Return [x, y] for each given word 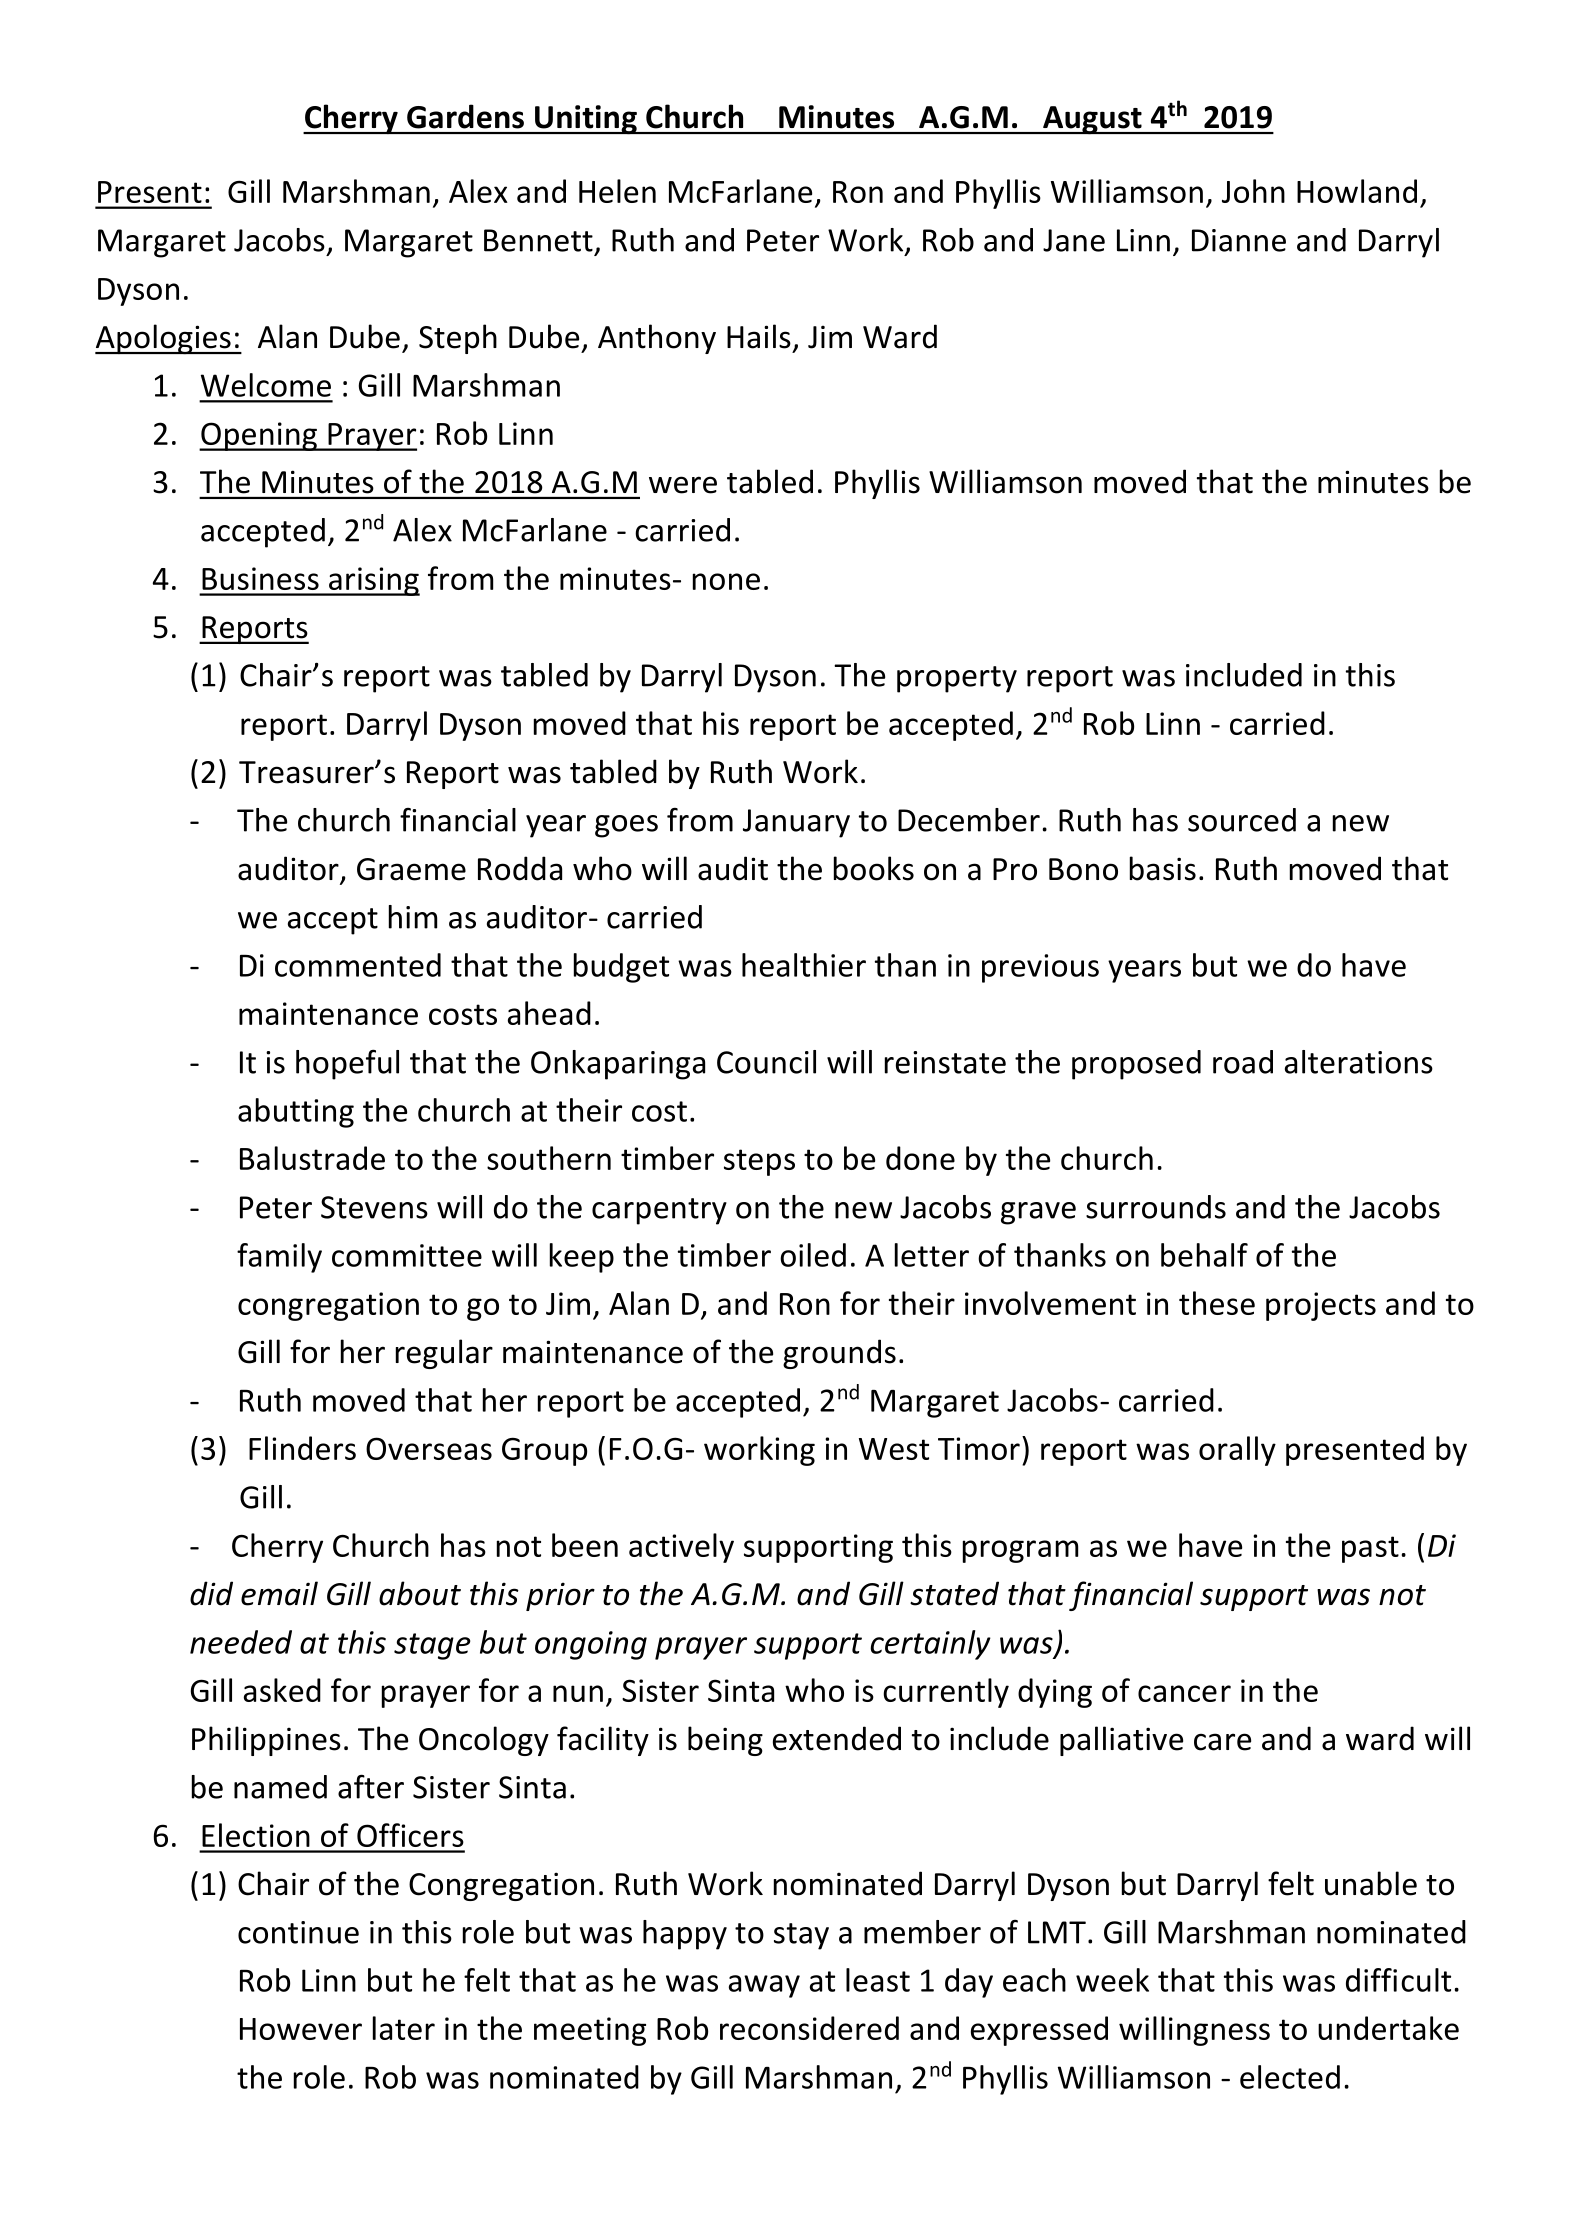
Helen [617, 191]
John [1253, 191]
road [1243, 1062]
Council [766, 1062]
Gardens [465, 116]
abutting [296, 1113]
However [301, 2029]
